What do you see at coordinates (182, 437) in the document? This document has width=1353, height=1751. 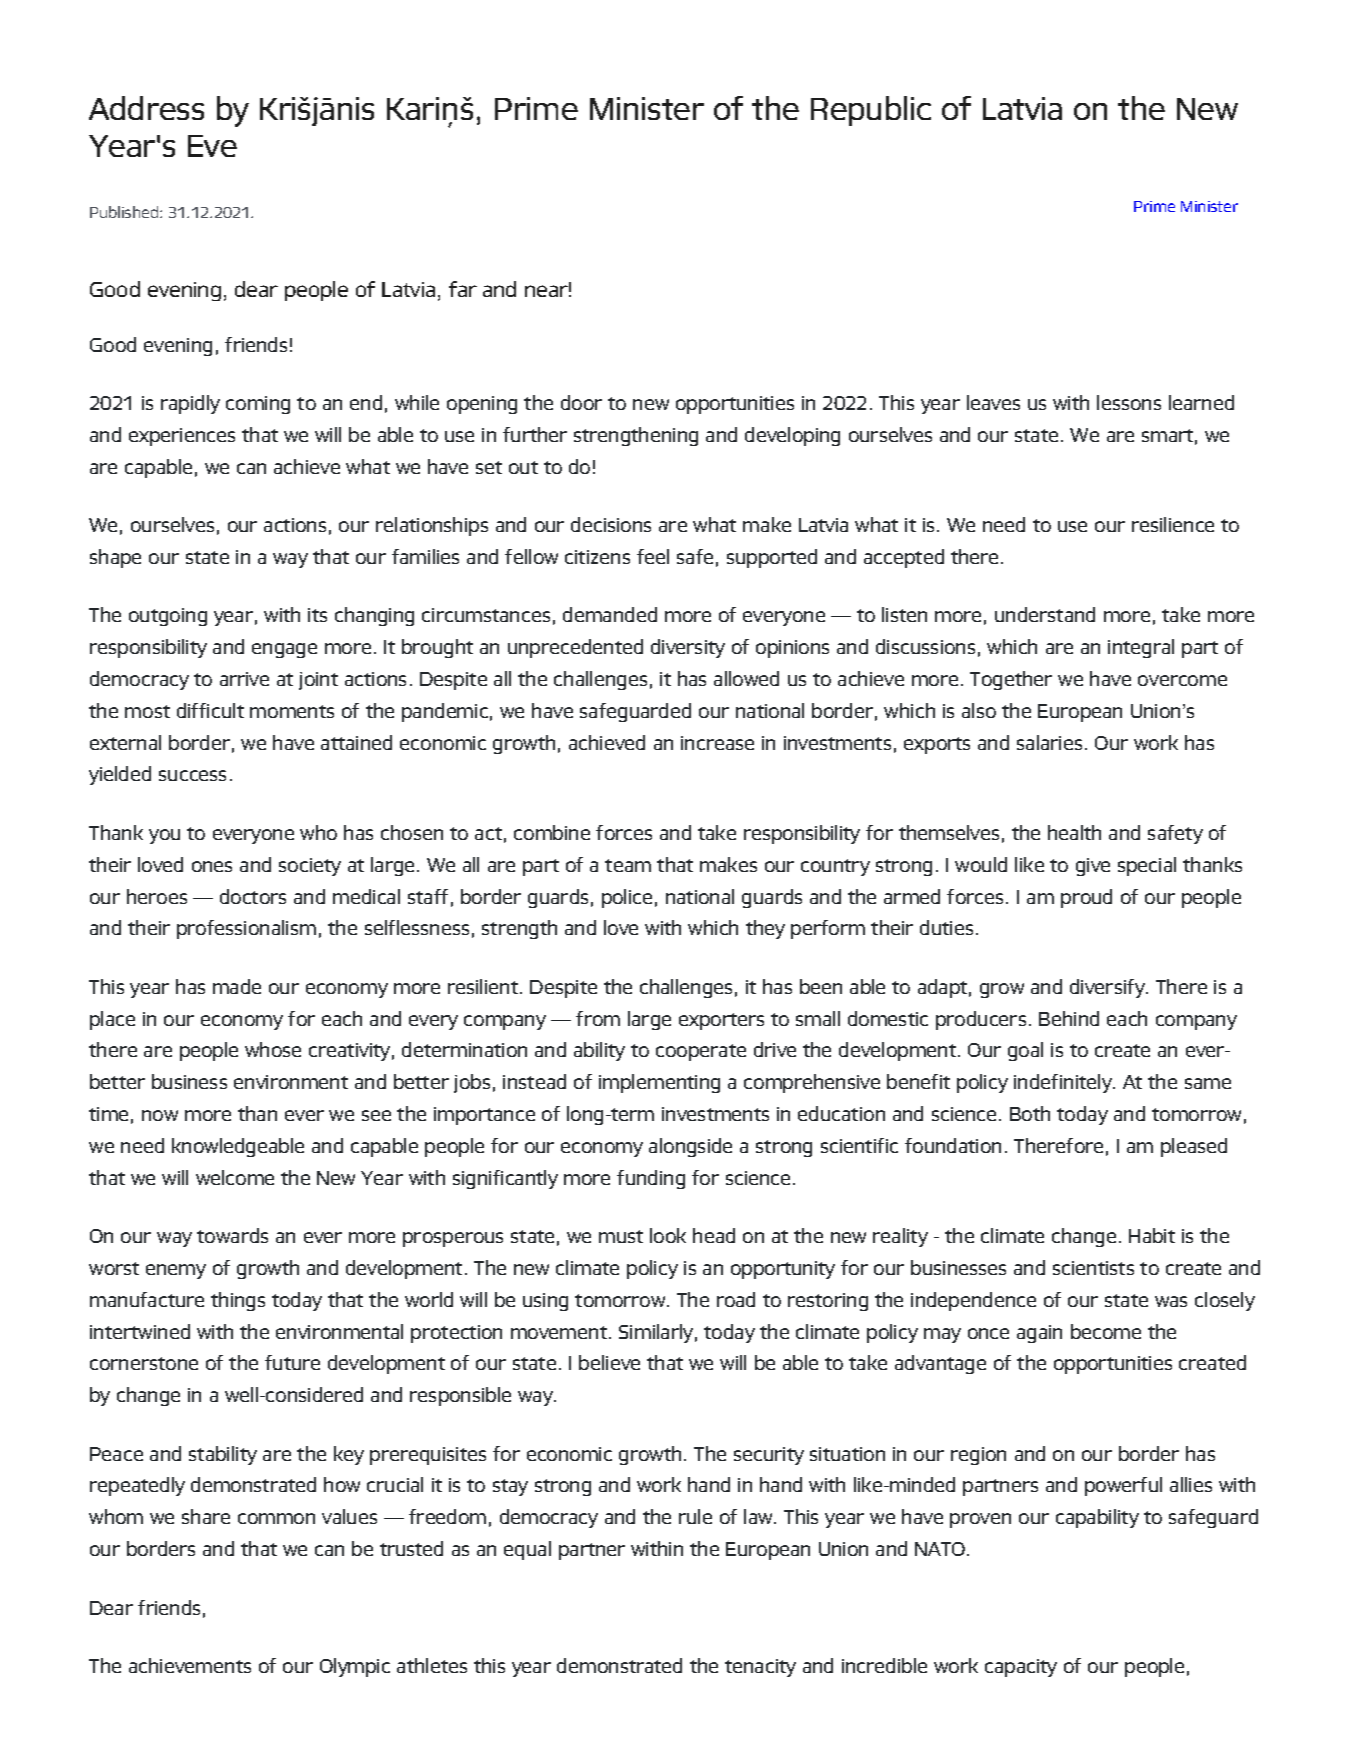 I see `experiences` at bounding box center [182, 437].
